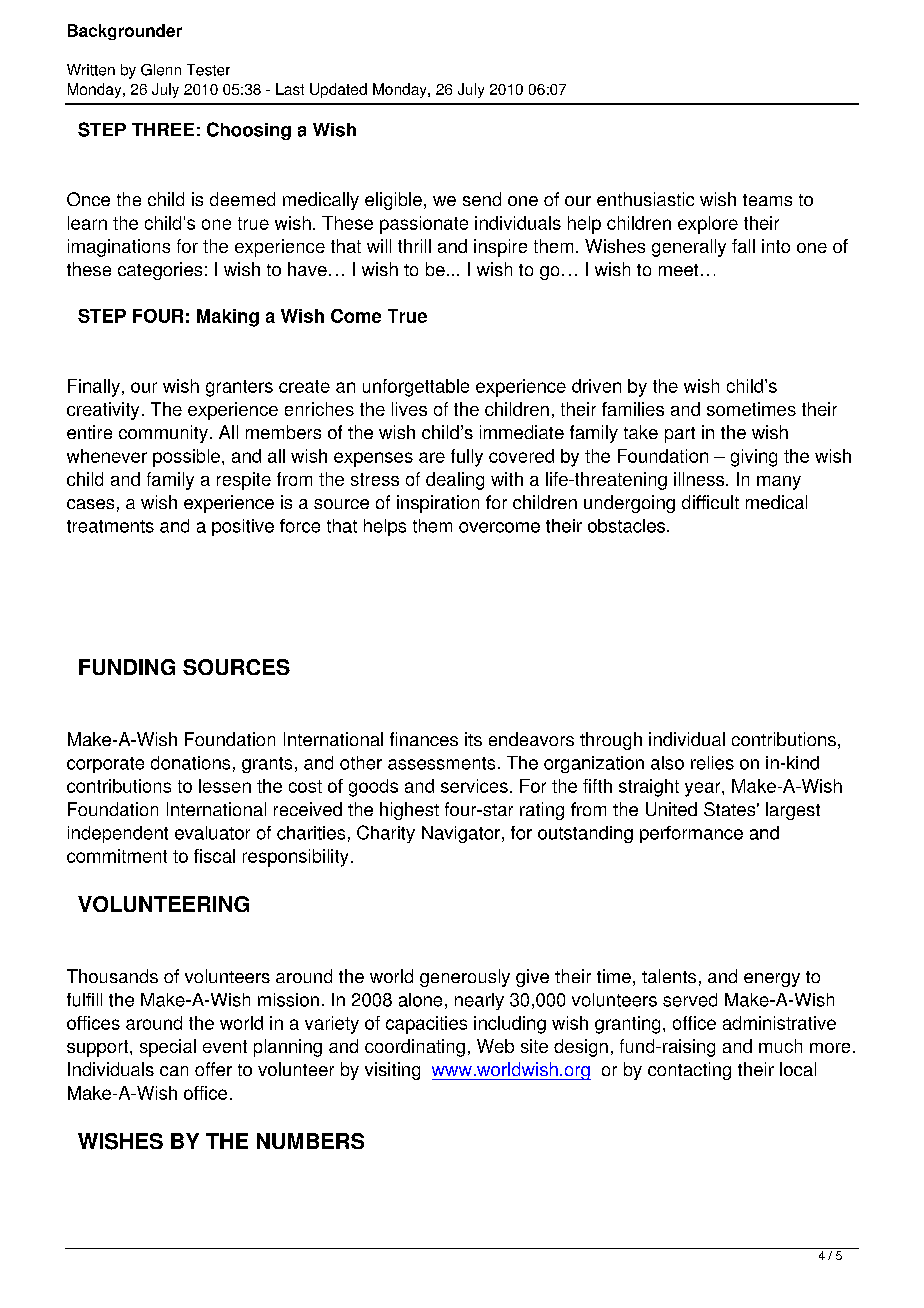 The image size is (924, 1308). I want to click on Making, so click(228, 318).
